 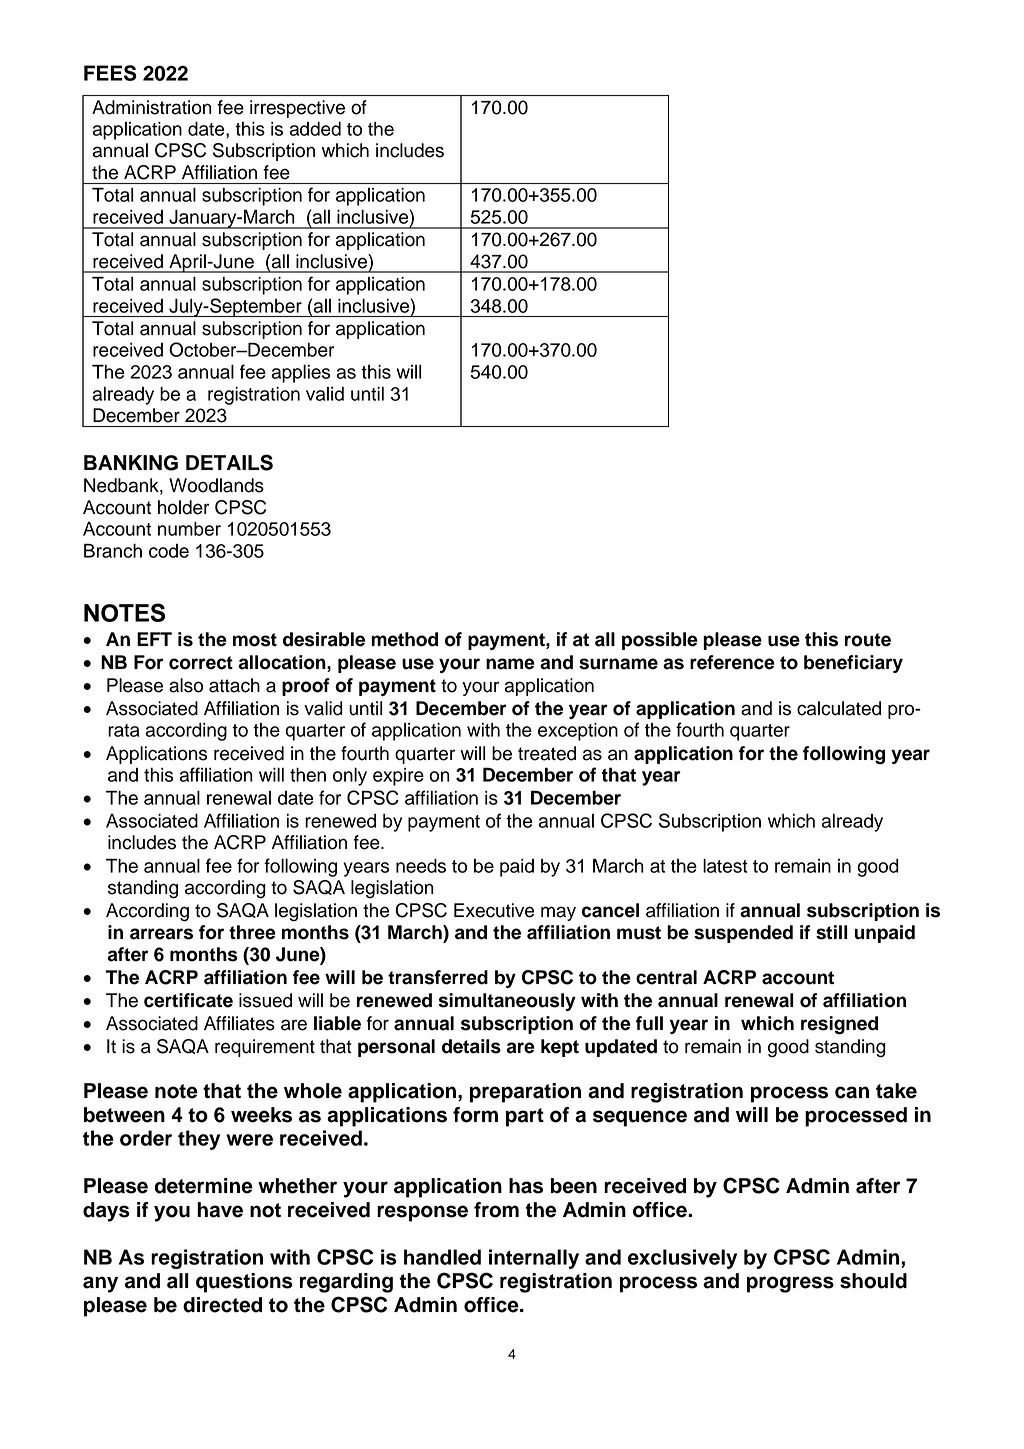 I want to click on internally, so click(x=534, y=1259).
